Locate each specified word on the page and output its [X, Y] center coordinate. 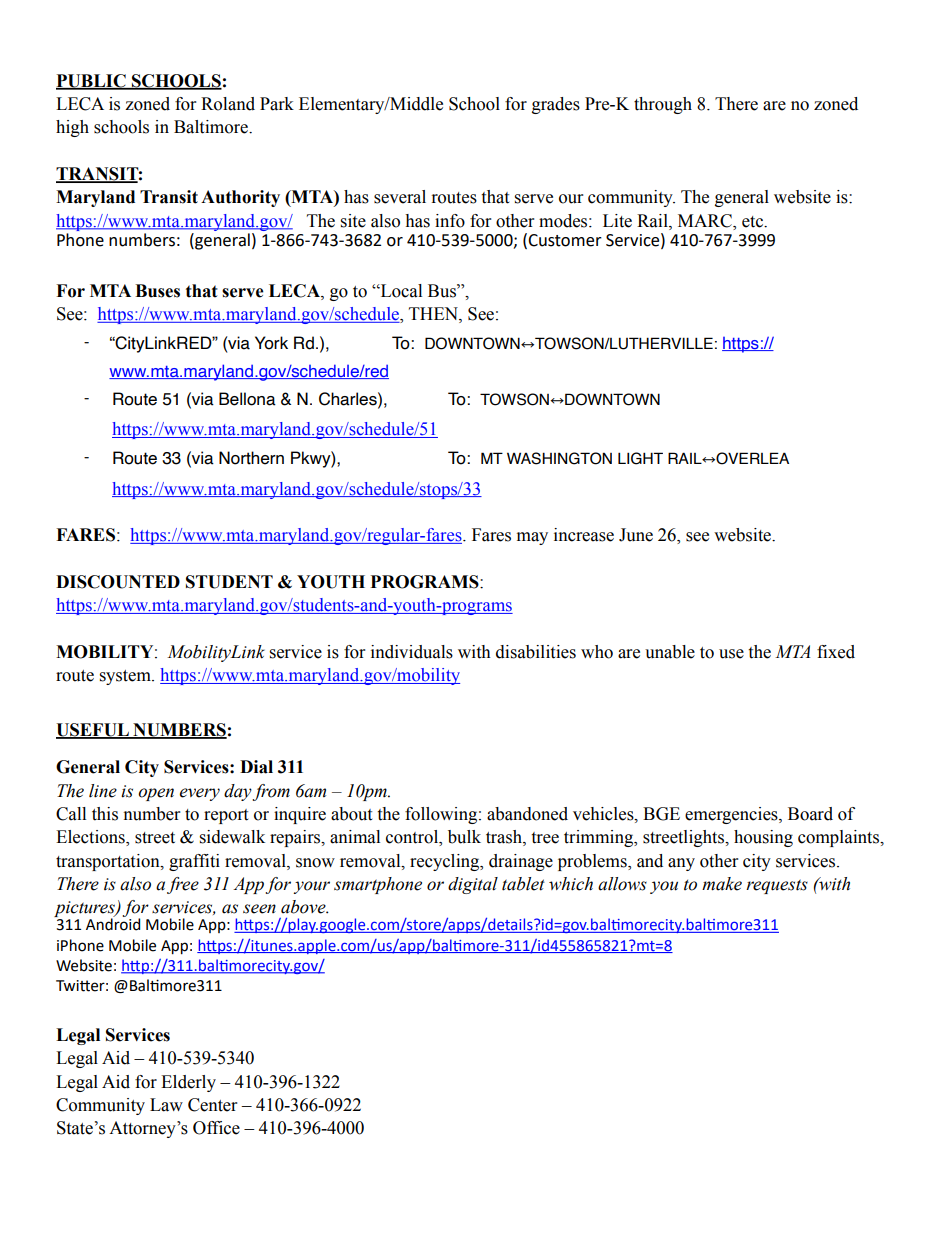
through [663, 105]
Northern [251, 458]
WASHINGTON [559, 458]
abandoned [527, 814]
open [156, 794]
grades [556, 105]
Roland [228, 104]
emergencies [732, 815]
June [636, 535]
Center [212, 1105]
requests [777, 886]
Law [166, 1105]
